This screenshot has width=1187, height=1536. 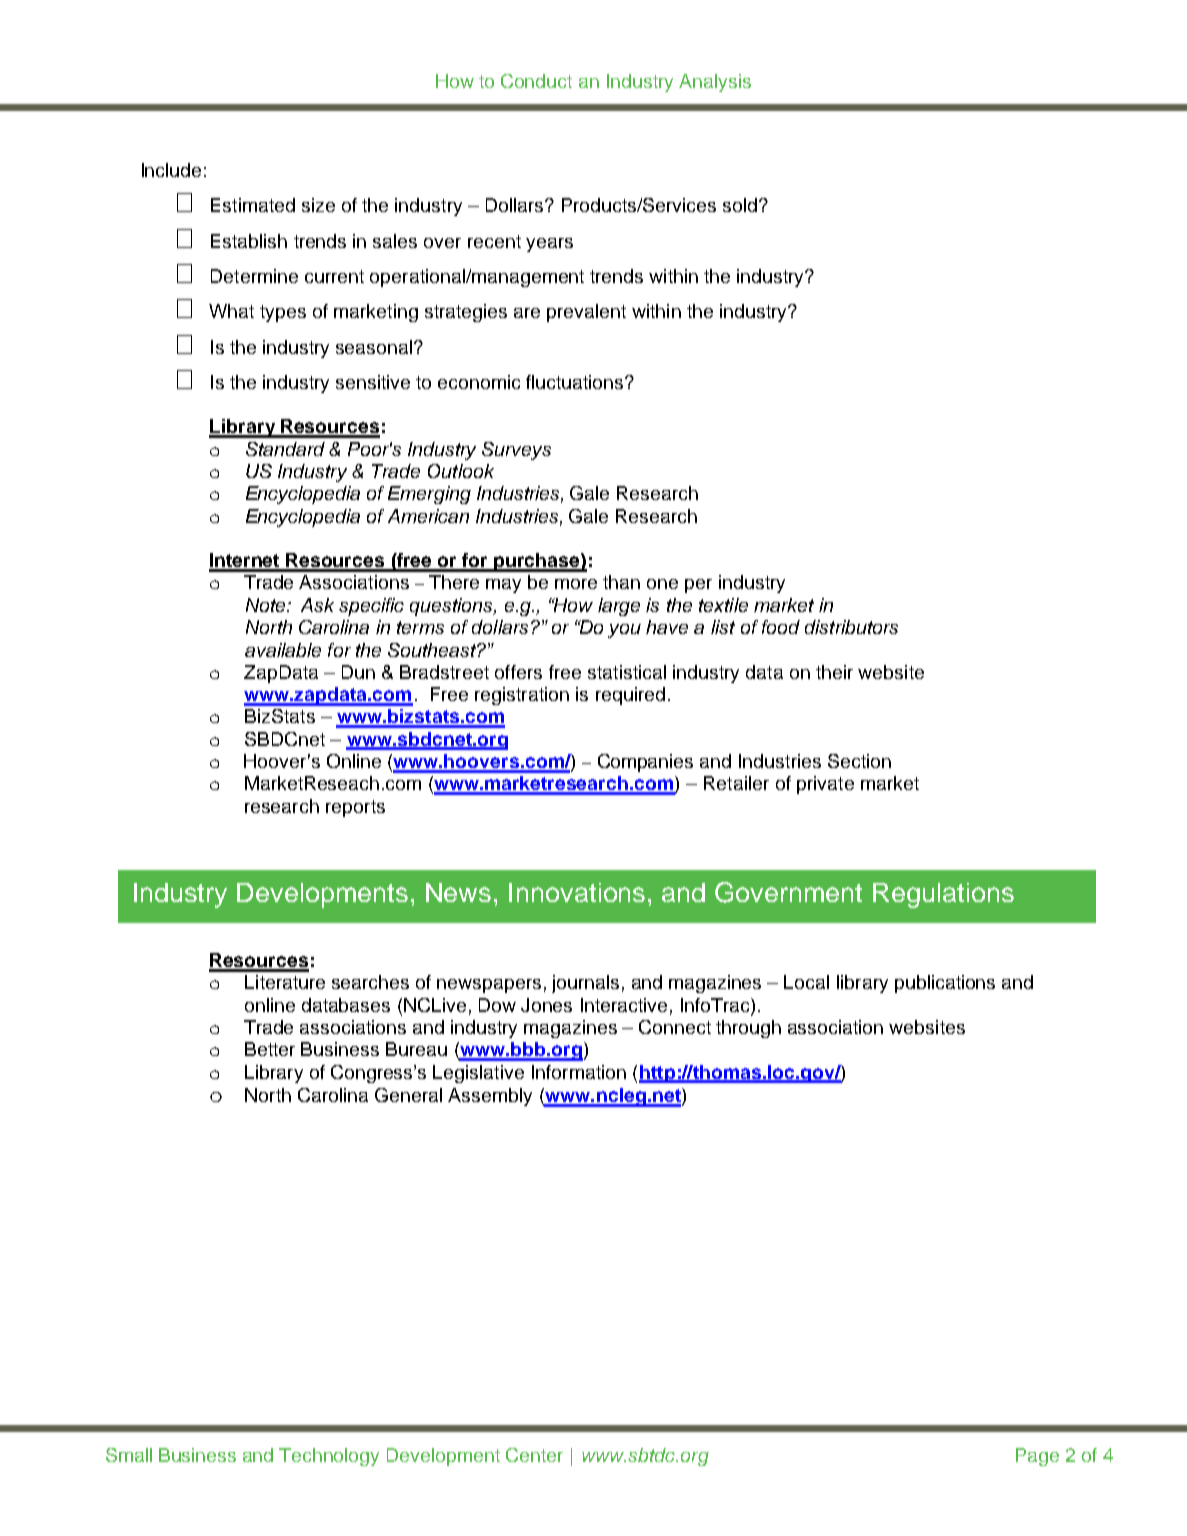 What do you see at coordinates (741, 205) in the screenshot?
I see `sold` at bounding box center [741, 205].
